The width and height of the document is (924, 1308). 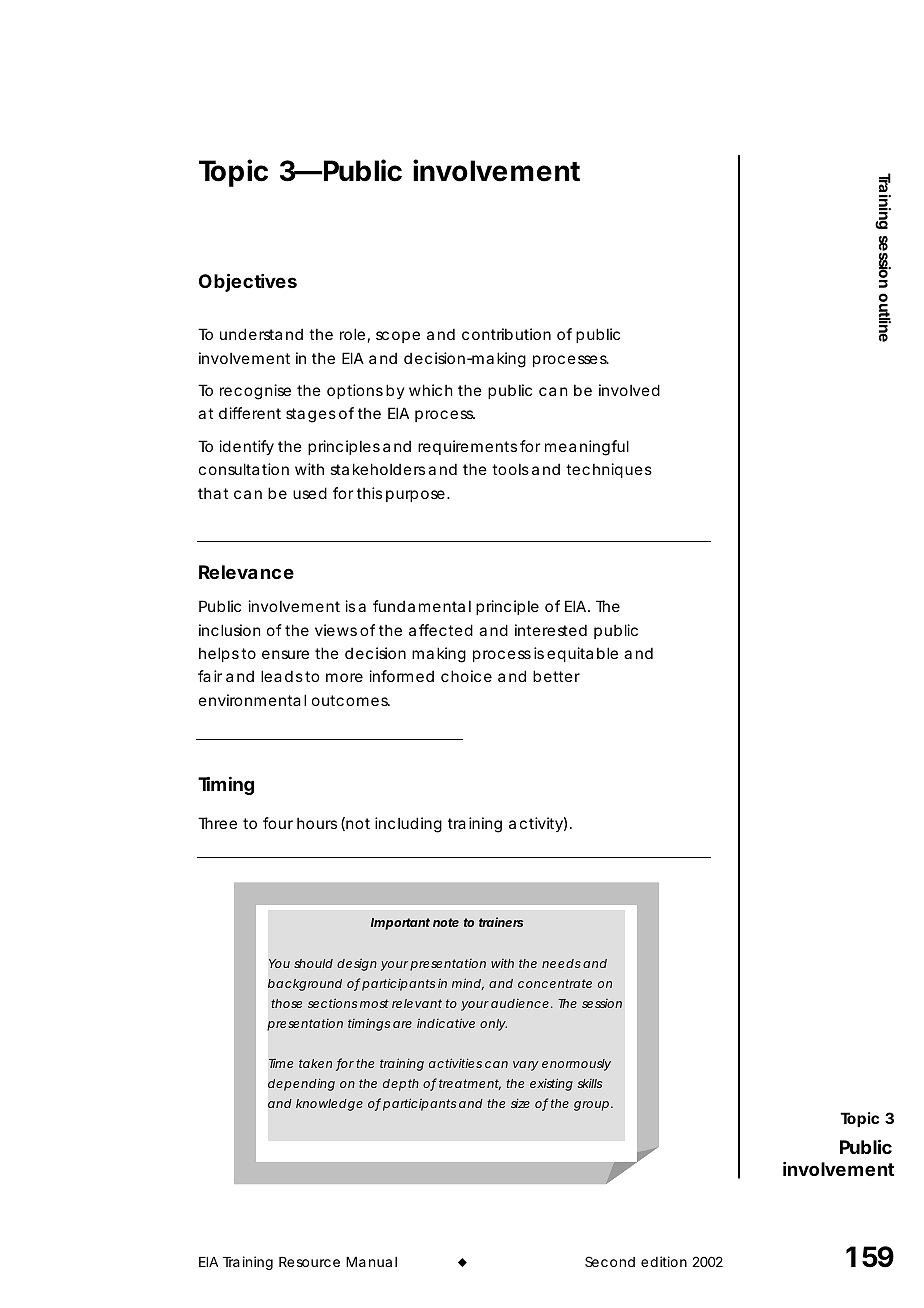 What do you see at coordinates (556, 676) in the document?
I see `better` at bounding box center [556, 676].
